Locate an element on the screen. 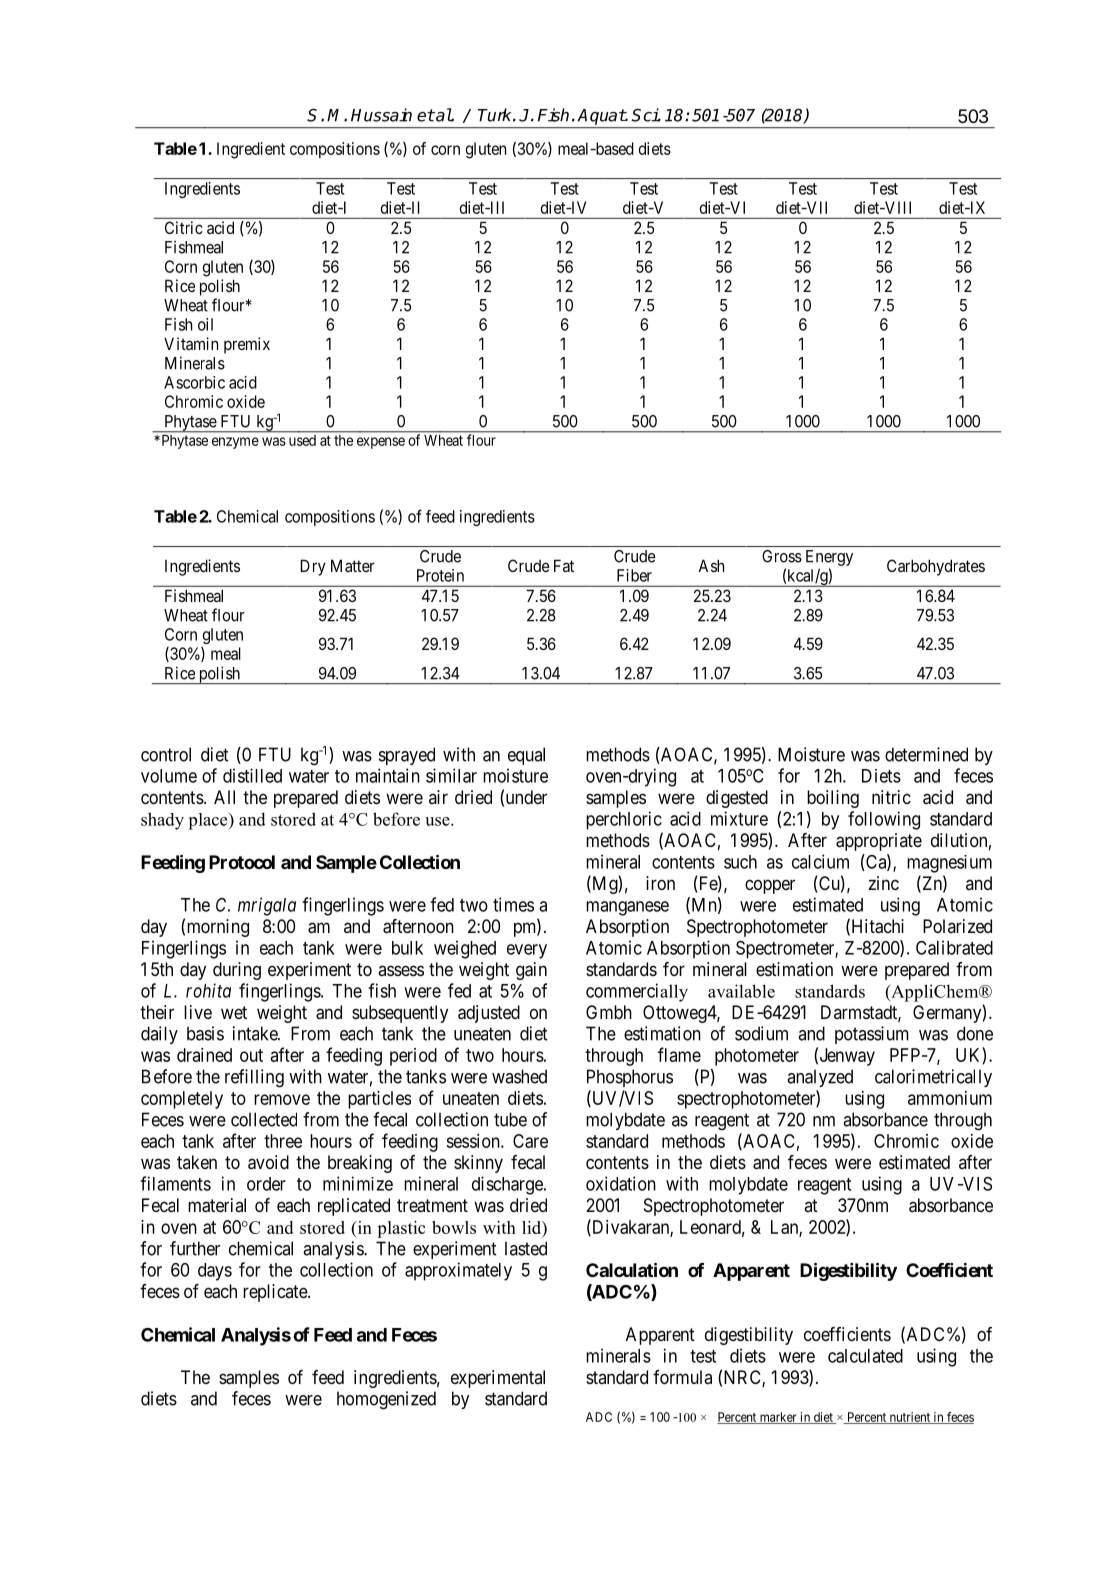 Image resolution: width=1112 pixels, height=1572 pixels. Fat is located at coordinates (564, 565).
